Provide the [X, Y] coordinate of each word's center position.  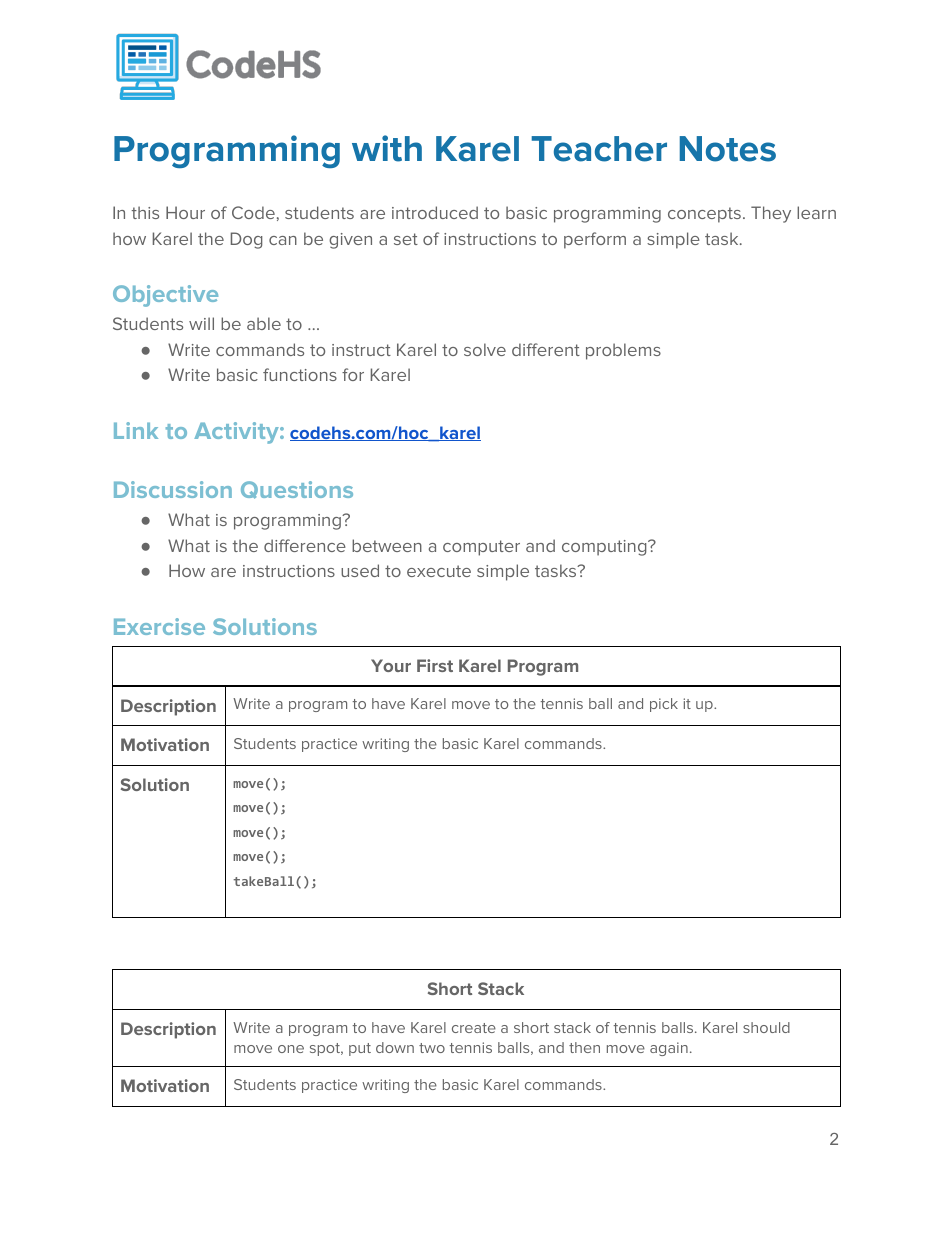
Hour [185, 212]
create [474, 1028]
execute [439, 571]
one [291, 1049]
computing [605, 548]
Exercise [159, 626]
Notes [728, 149]
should [766, 1027]
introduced [435, 212]
